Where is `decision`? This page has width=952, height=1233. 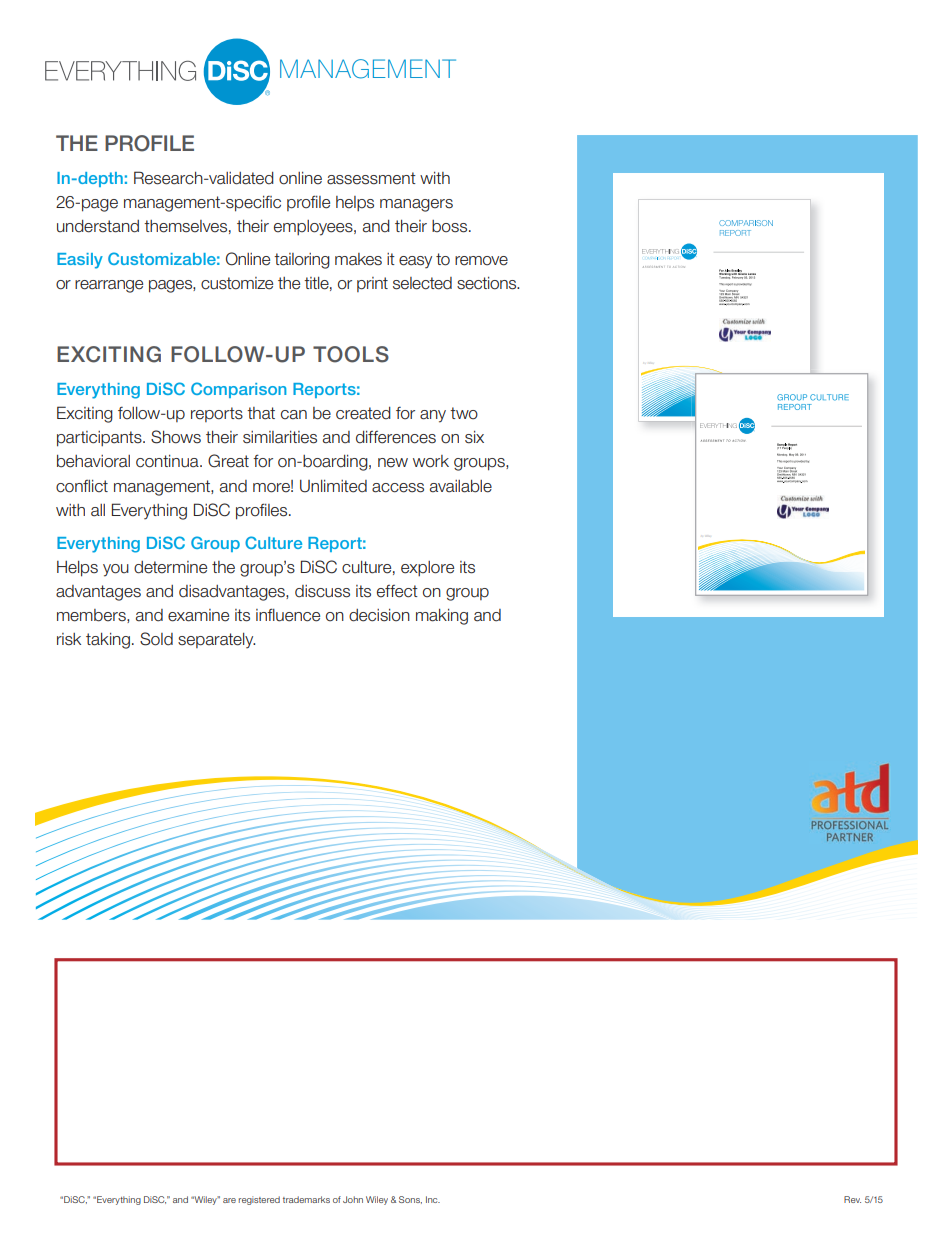 decision is located at coordinates (379, 615).
